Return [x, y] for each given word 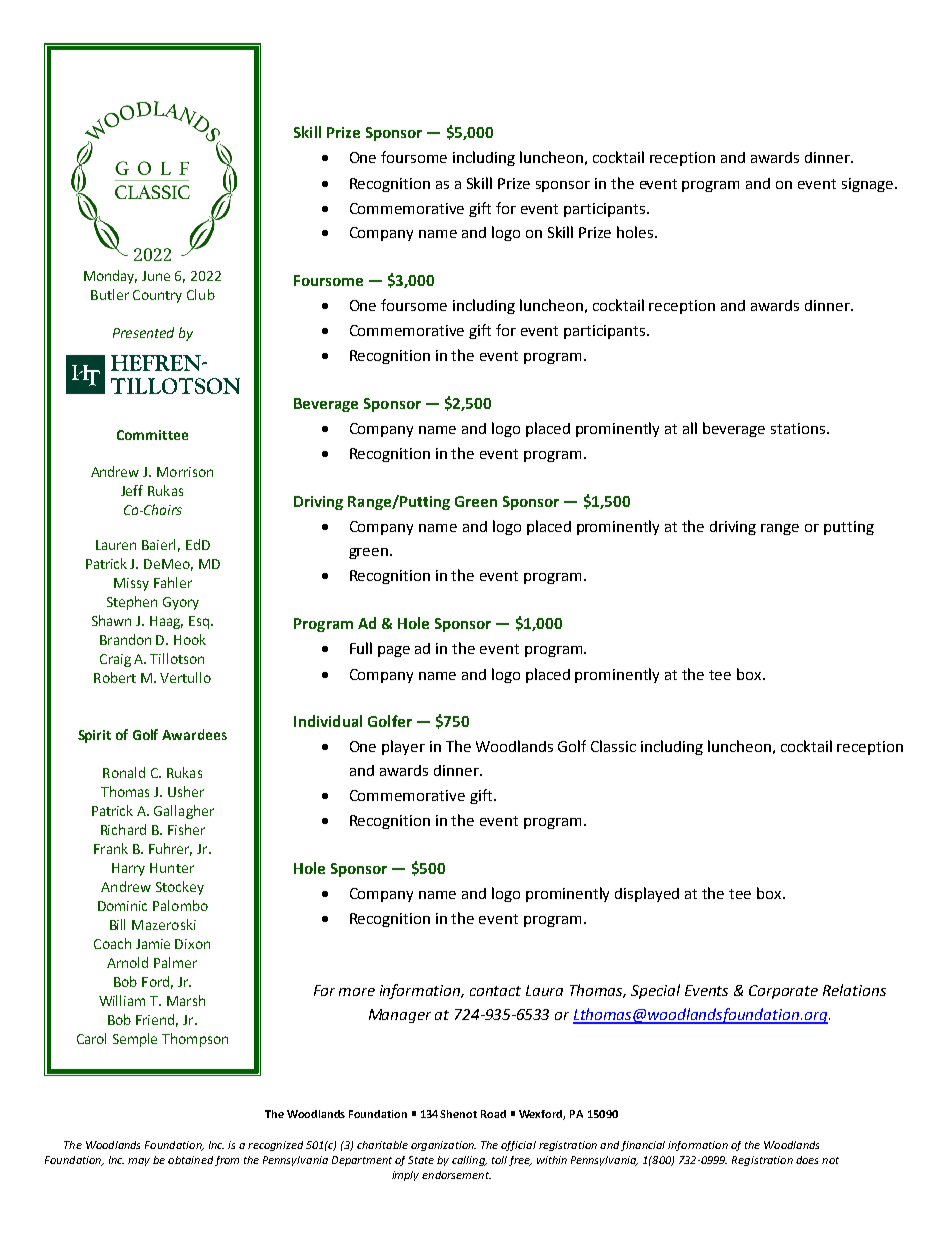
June [156, 276]
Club [201, 294]
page [394, 651]
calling [469, 1161]
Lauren [116, 545]
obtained [190, 1160]
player [403, 747]
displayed [647, 894]
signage [867, 185]
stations [799, 428]
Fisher [186, 829]
